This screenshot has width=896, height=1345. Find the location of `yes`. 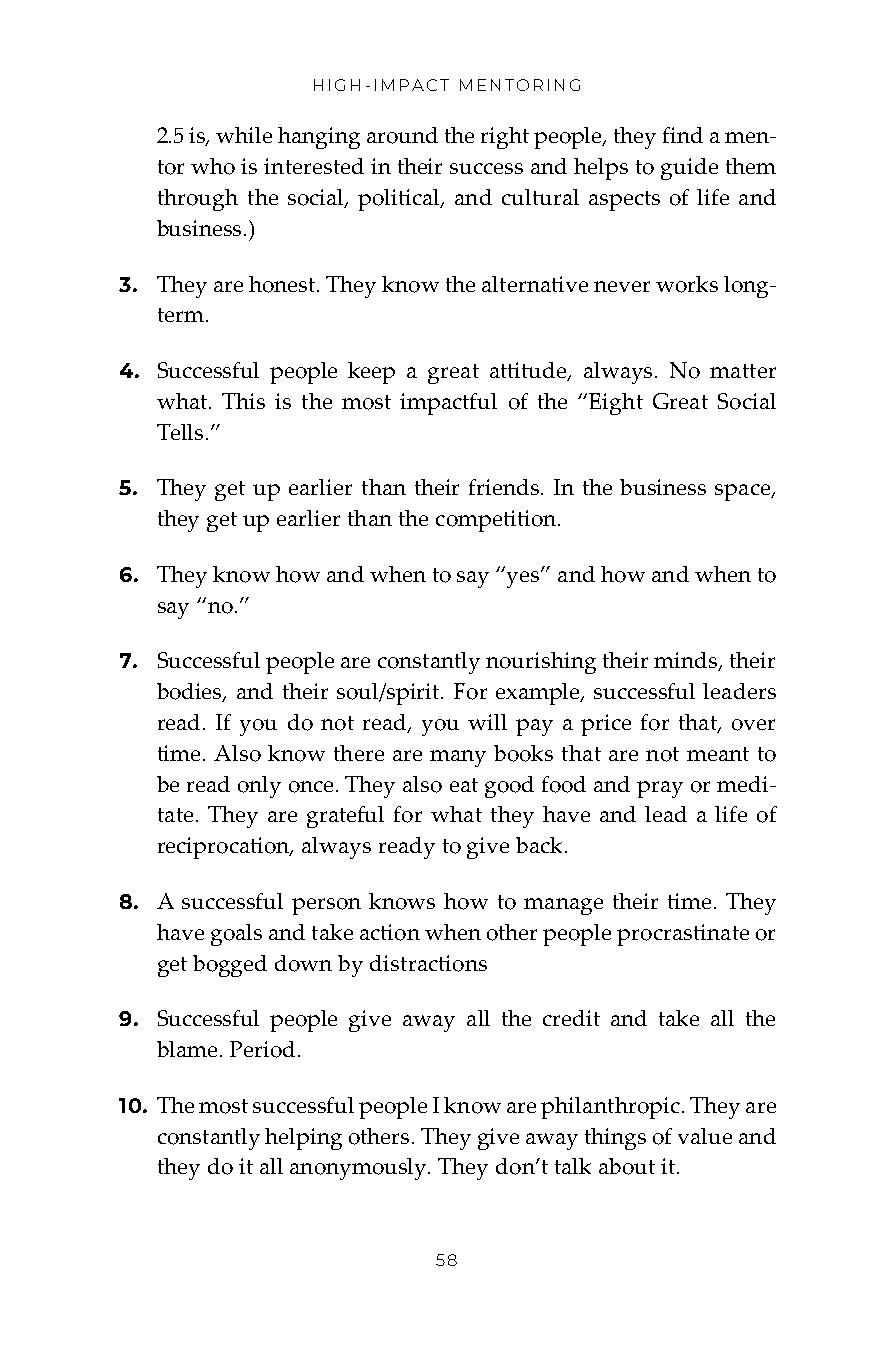

yes is located at coordinates (524, 579).
